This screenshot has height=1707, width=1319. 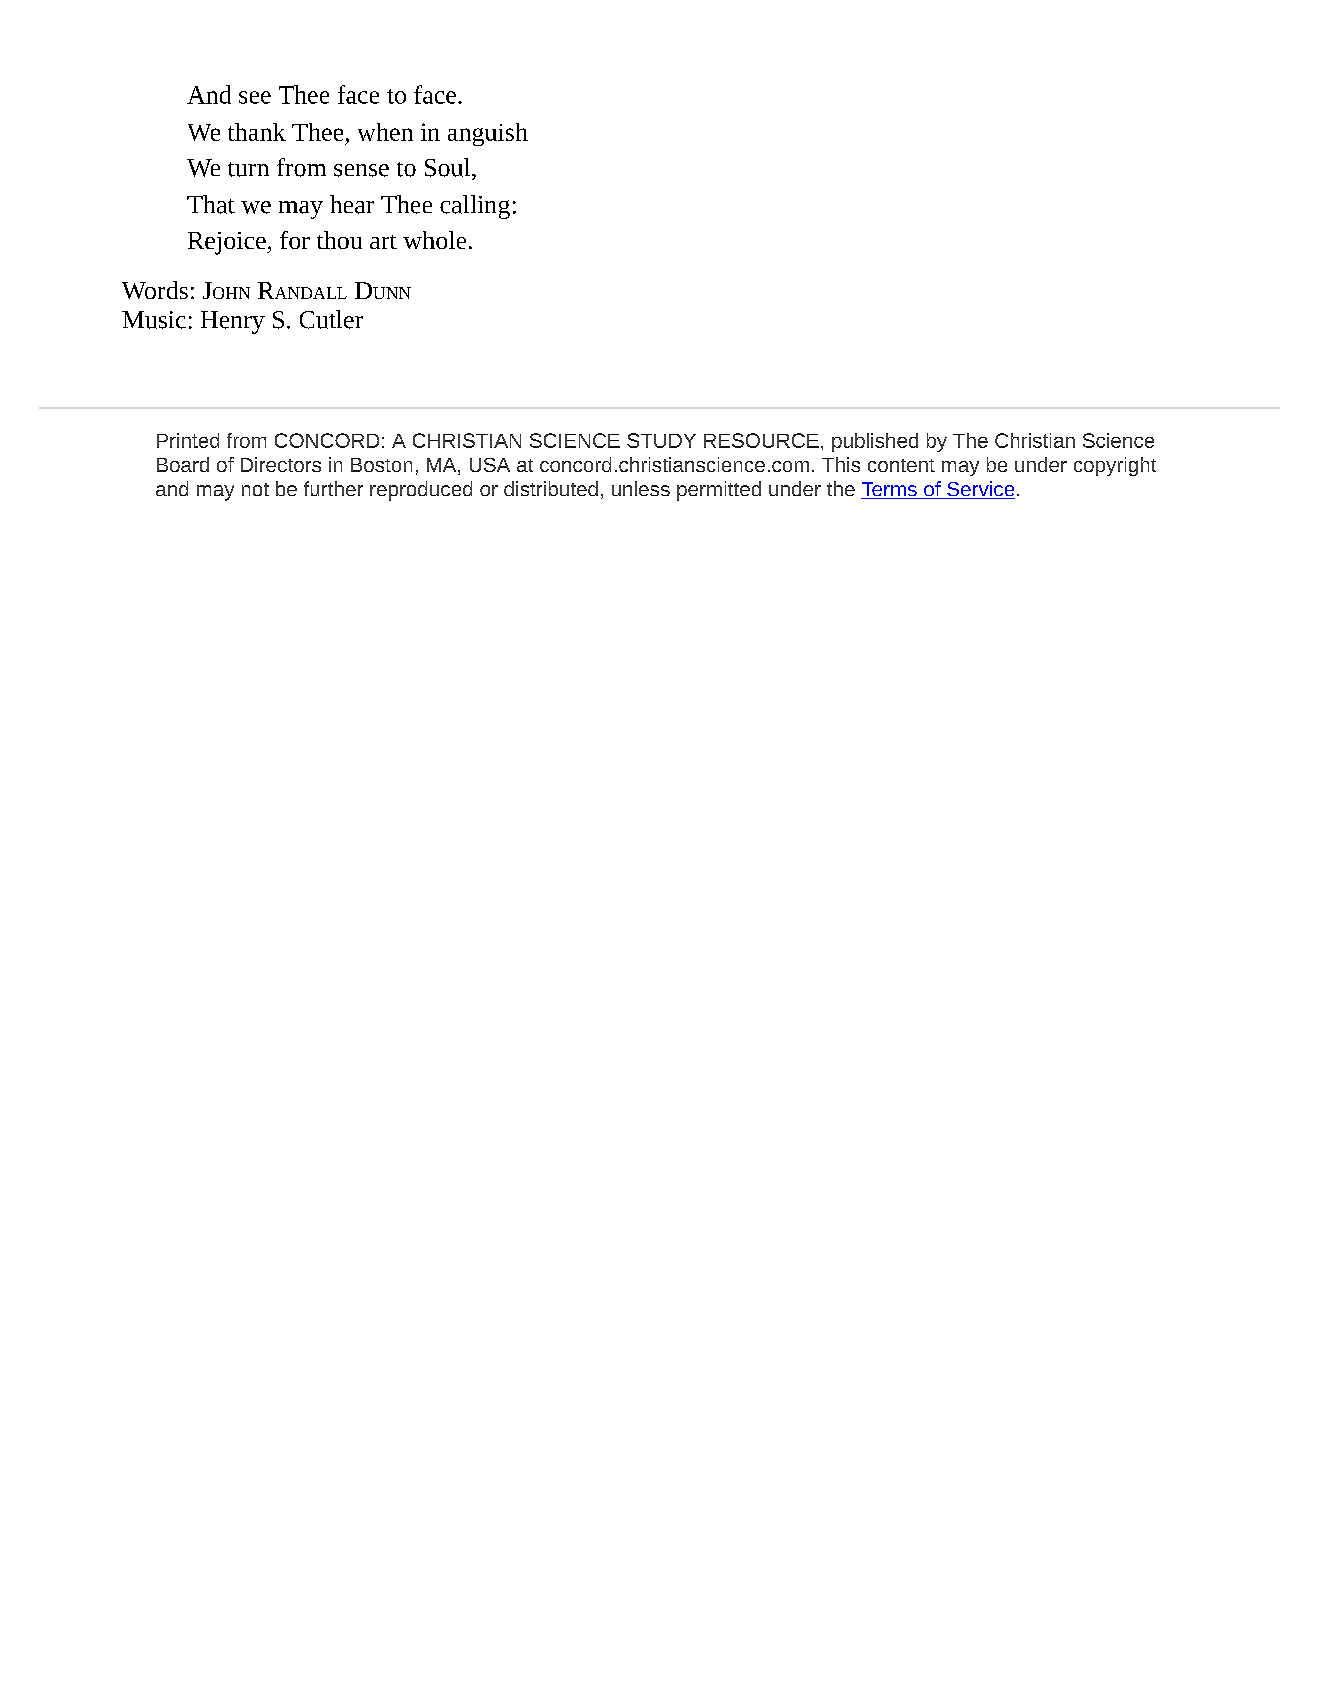 What do you see at coordinates (488, 134) in the screenshot?
I see `anguish` at bounding box center [488, 134].
